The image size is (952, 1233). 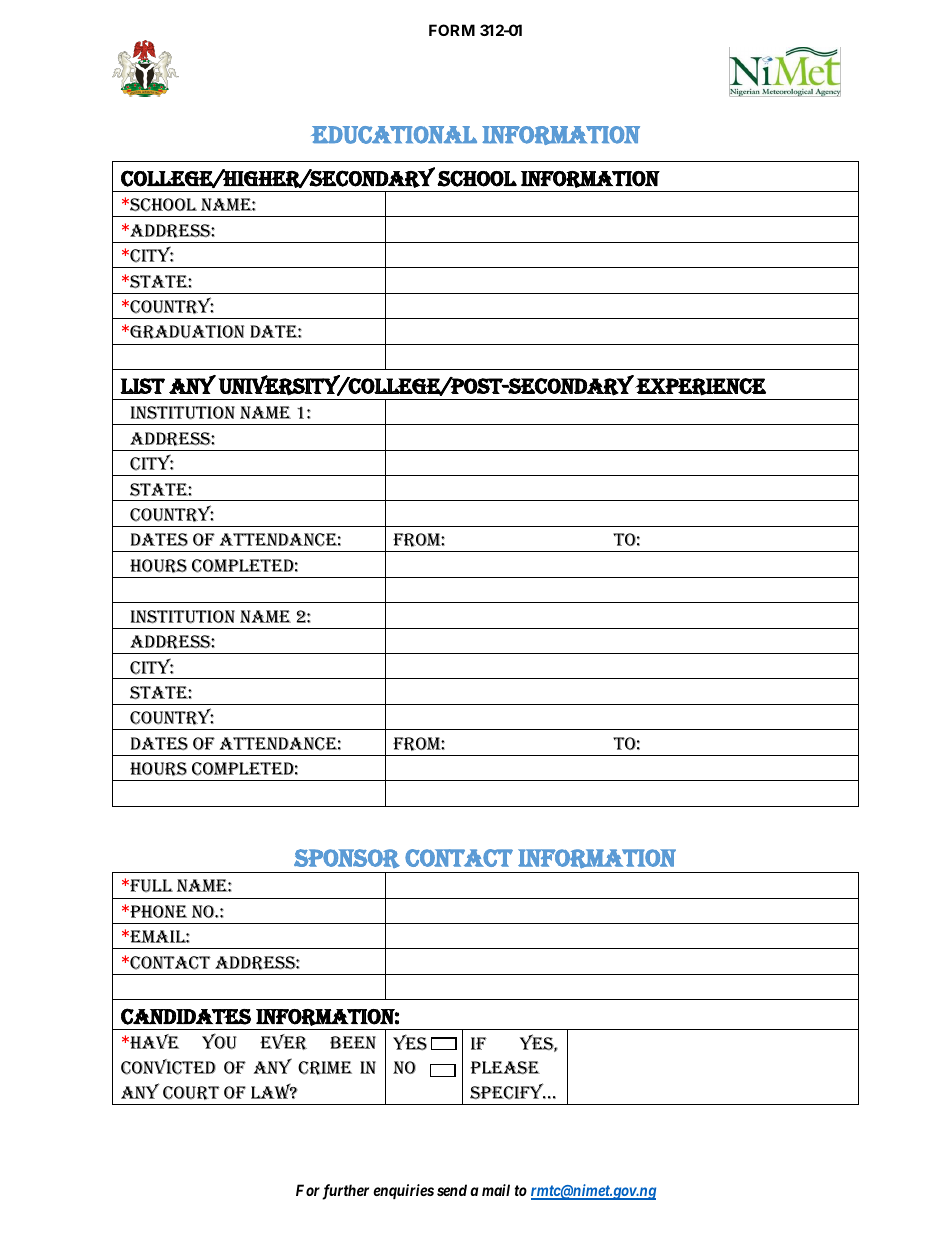 I want to click on been, so click(x=353, y=1042).
